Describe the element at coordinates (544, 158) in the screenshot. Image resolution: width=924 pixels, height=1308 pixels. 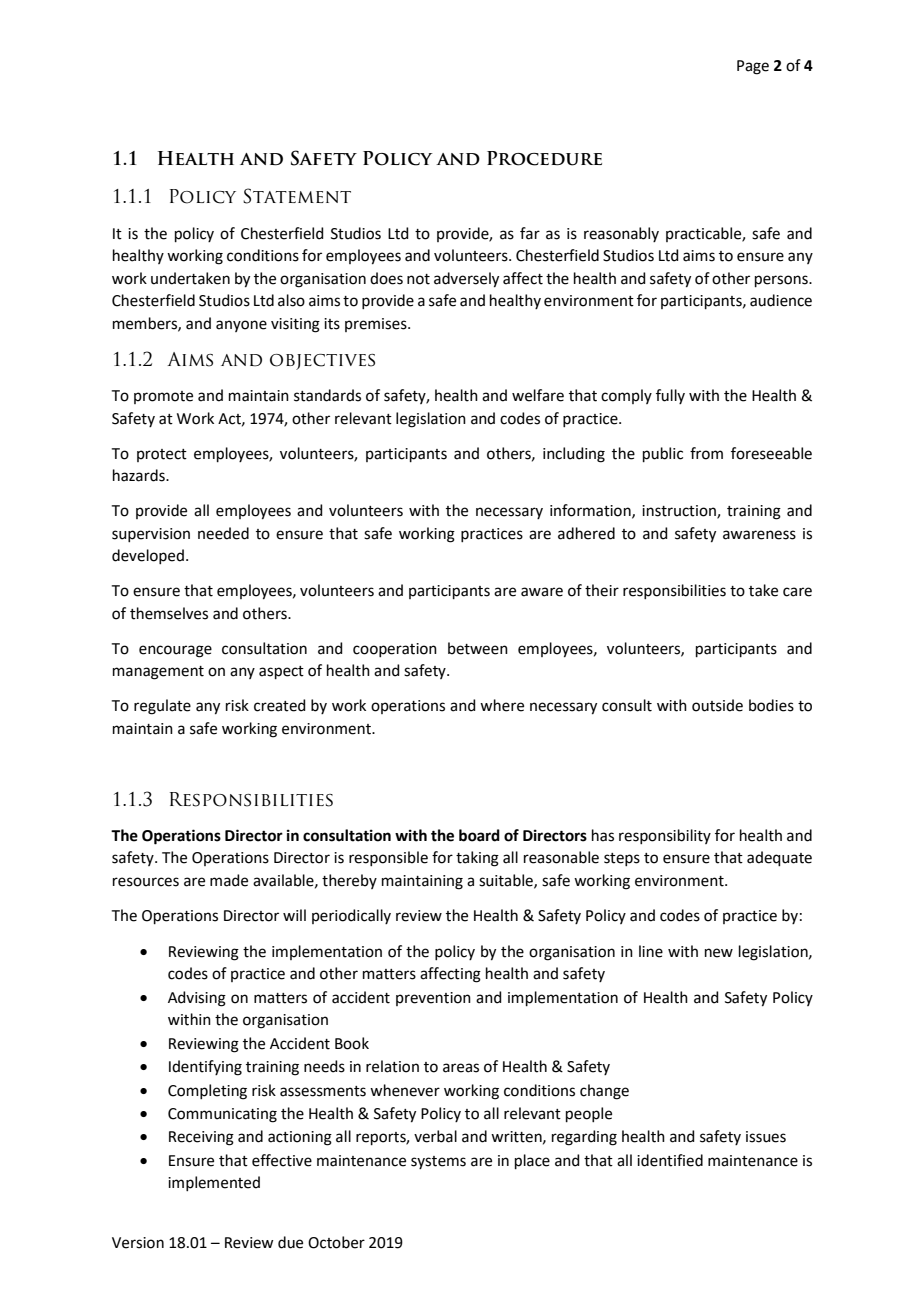
I see `Procedure` at that location.
